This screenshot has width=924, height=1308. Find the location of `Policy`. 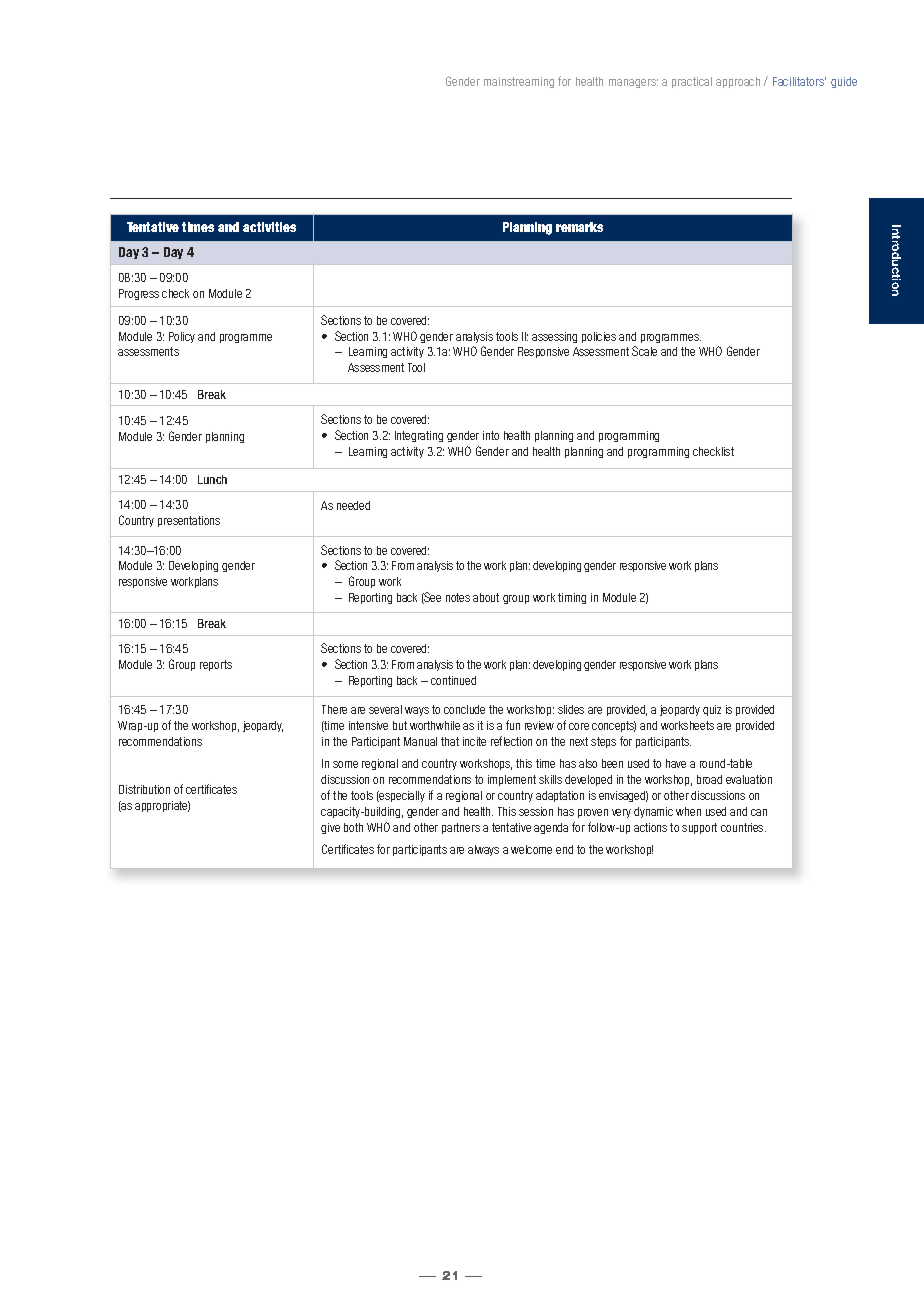

Policy is located at coordinates (182, 337).
